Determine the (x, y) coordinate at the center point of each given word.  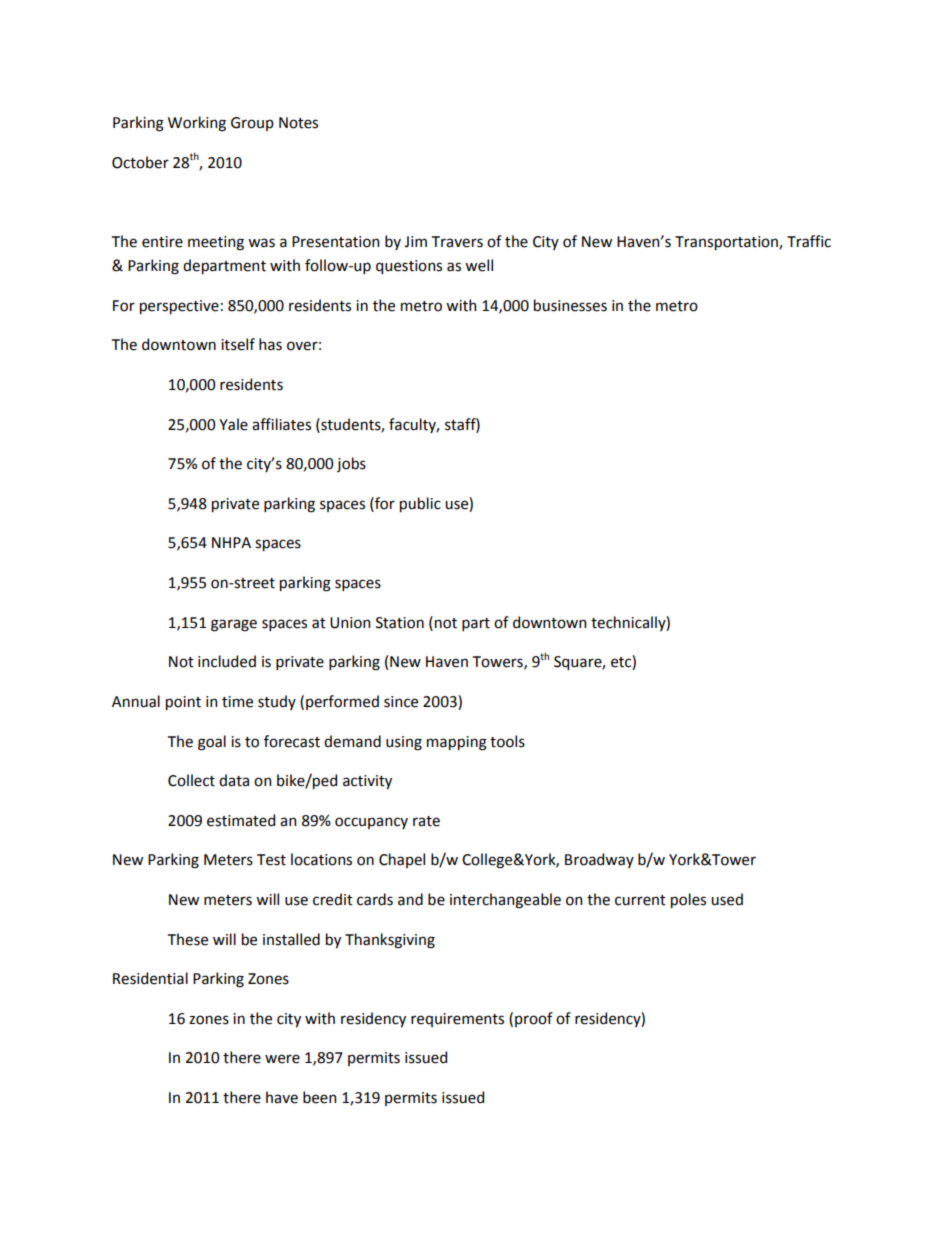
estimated (241, 820)
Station (400, 623)
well (479, 265)
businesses (570, 305)
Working (197, 124)
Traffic (809, 241)
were (282, 1059)
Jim (415, 242)
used (727, 899)
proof (534, 1019)
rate (426, 821)
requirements (457, 1020)
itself (238, 344)
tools (507, 741)
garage (234, 625)
